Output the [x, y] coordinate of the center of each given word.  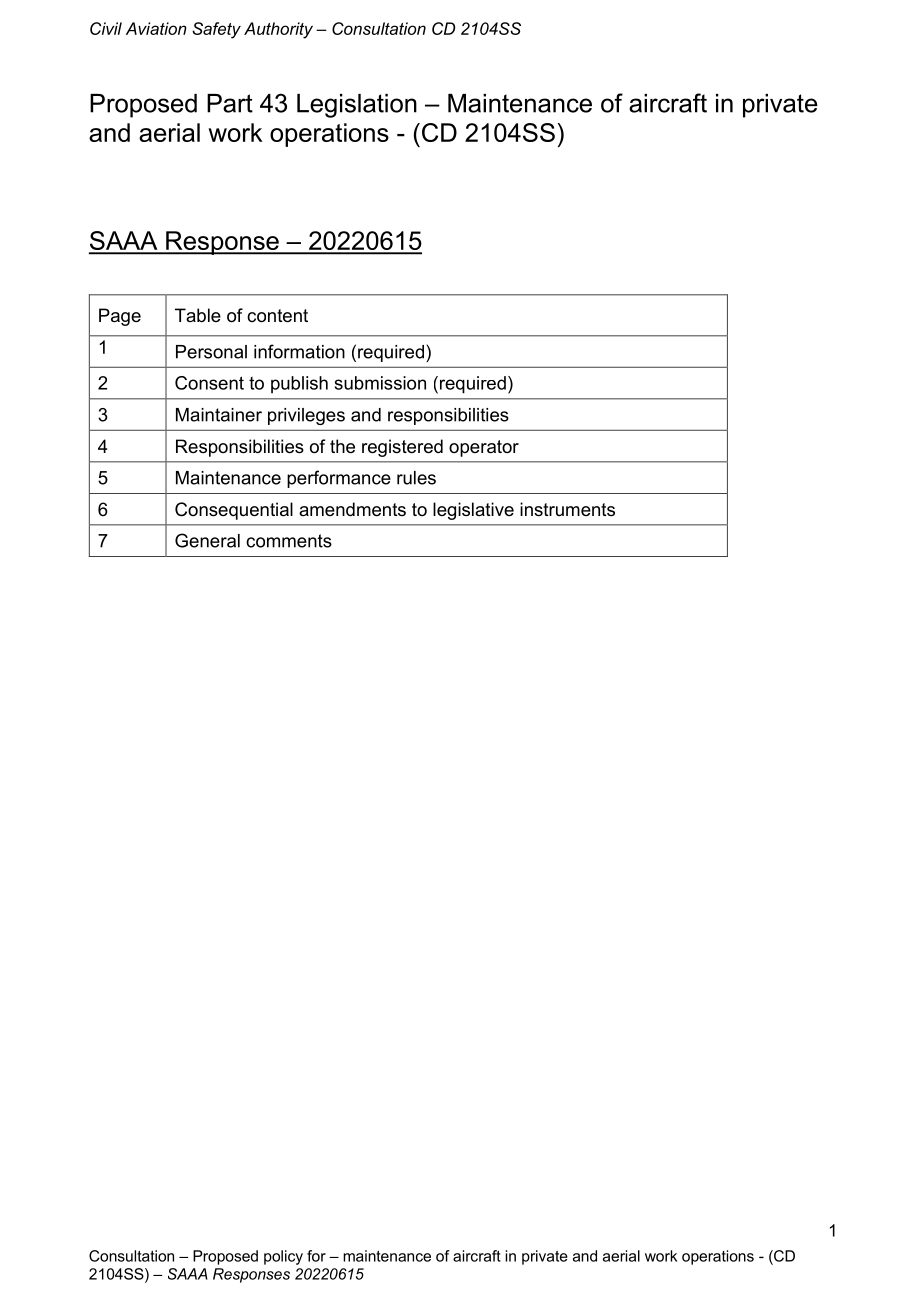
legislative [473, 511]
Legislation [357, 106]
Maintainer [219, 415]
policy [283, 1257]
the [342, 446]
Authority [278, 30]
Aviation [156, 28]
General [207, 540]
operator [484, 448]
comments [289, 541]
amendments [352, 509]
